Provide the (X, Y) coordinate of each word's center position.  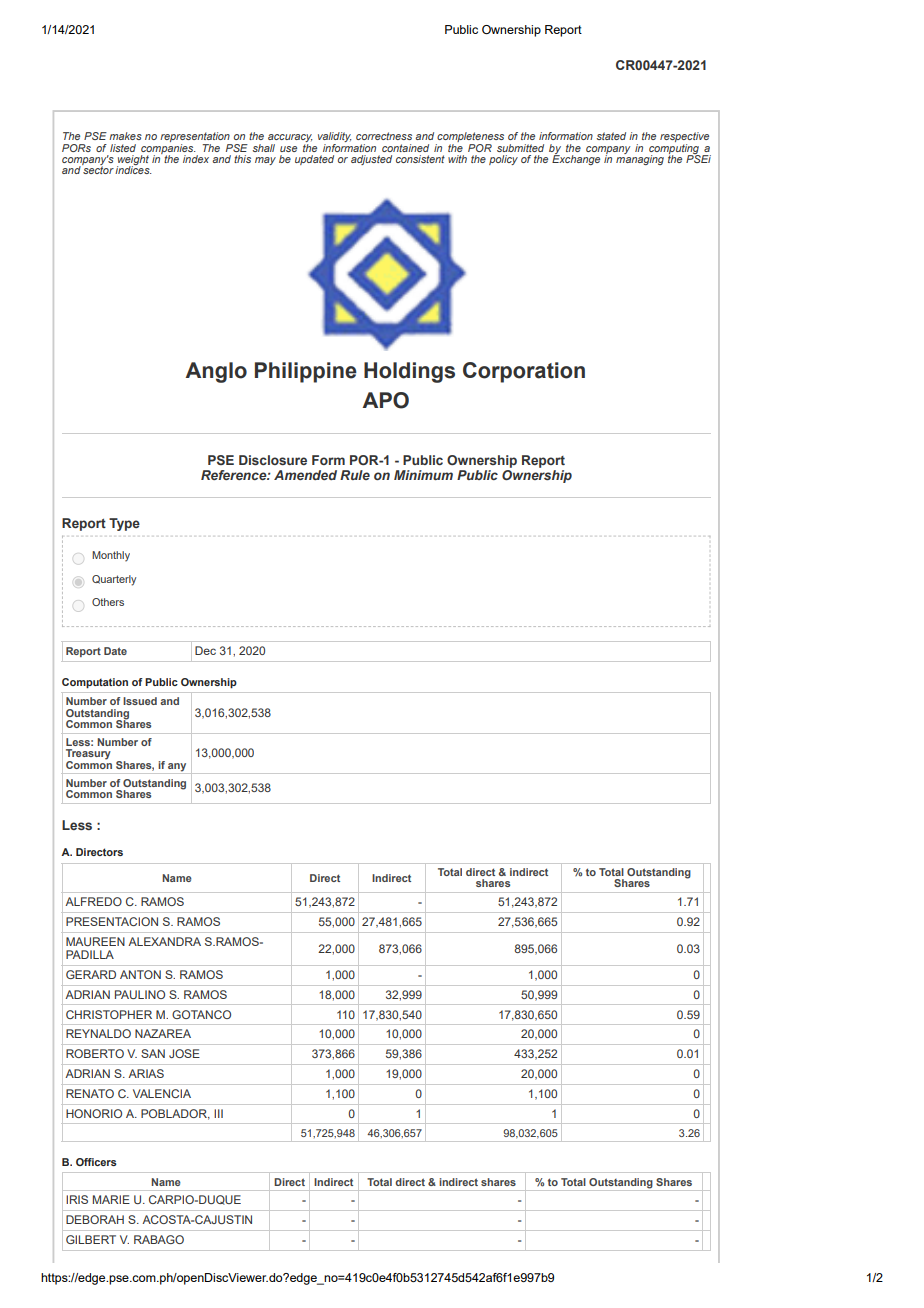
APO (385, 400)
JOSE (184, 1053)
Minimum (423, 475)
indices (133, 169)
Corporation (524, 372)
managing (640, 159)
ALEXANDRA (164, 941)
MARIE (111, 1199)
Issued (140, 701)
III (218, 1113)
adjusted (371, 160)
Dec (205, 650)
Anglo (216, 372)
